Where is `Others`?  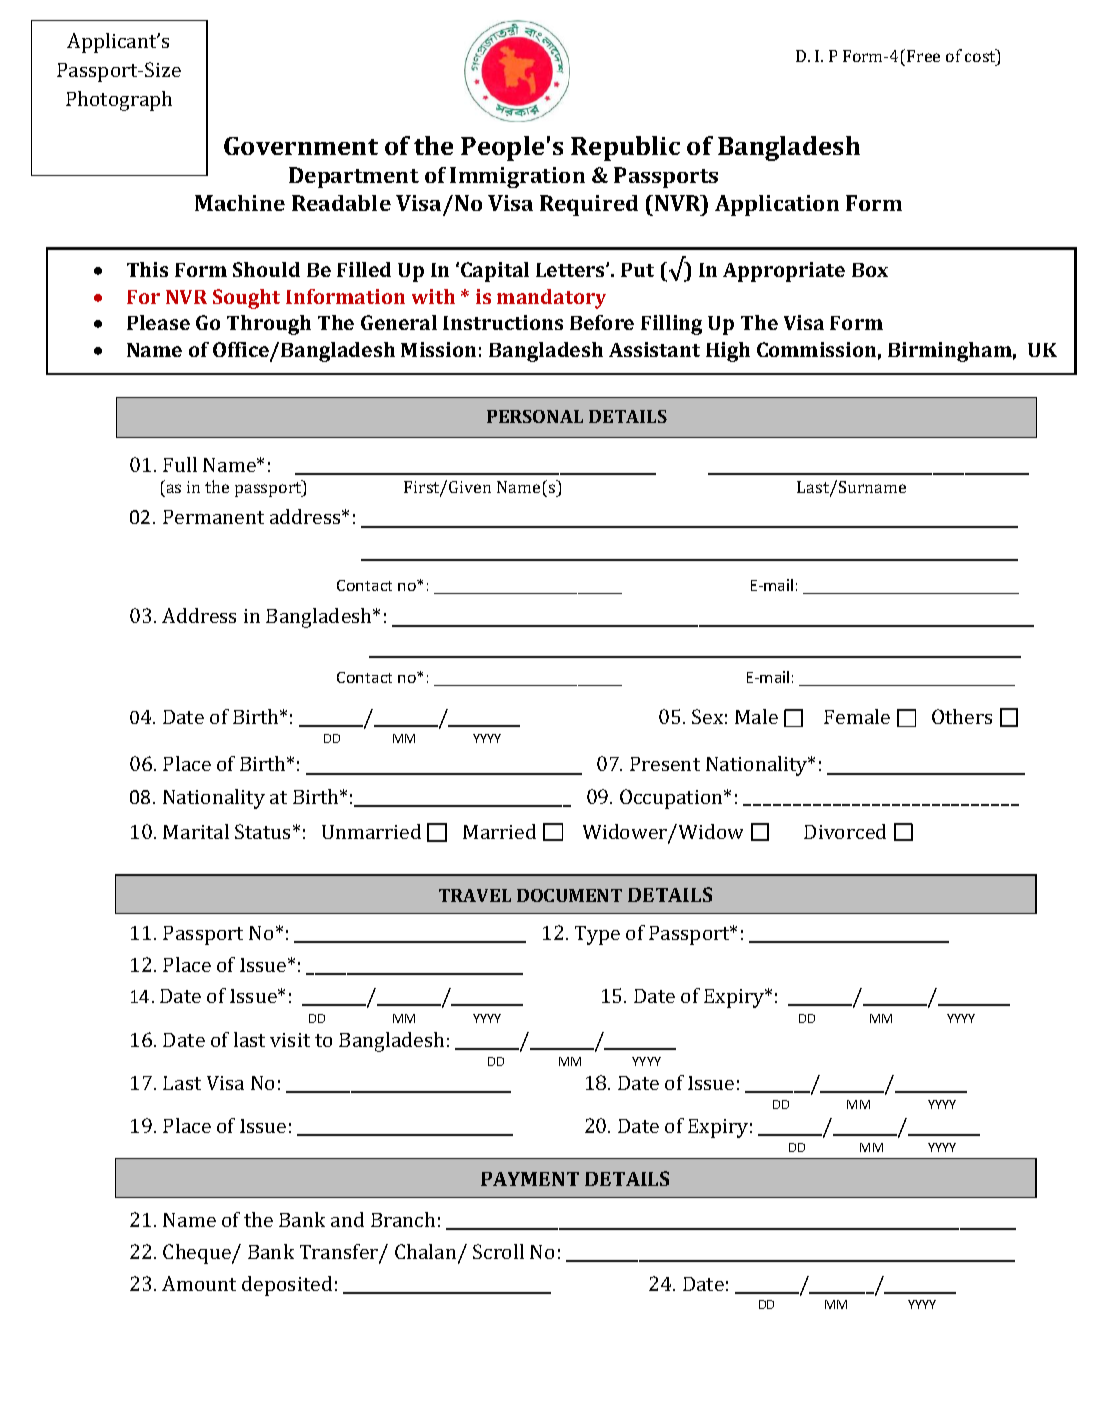
Others is located at coordinates (962, 716).
